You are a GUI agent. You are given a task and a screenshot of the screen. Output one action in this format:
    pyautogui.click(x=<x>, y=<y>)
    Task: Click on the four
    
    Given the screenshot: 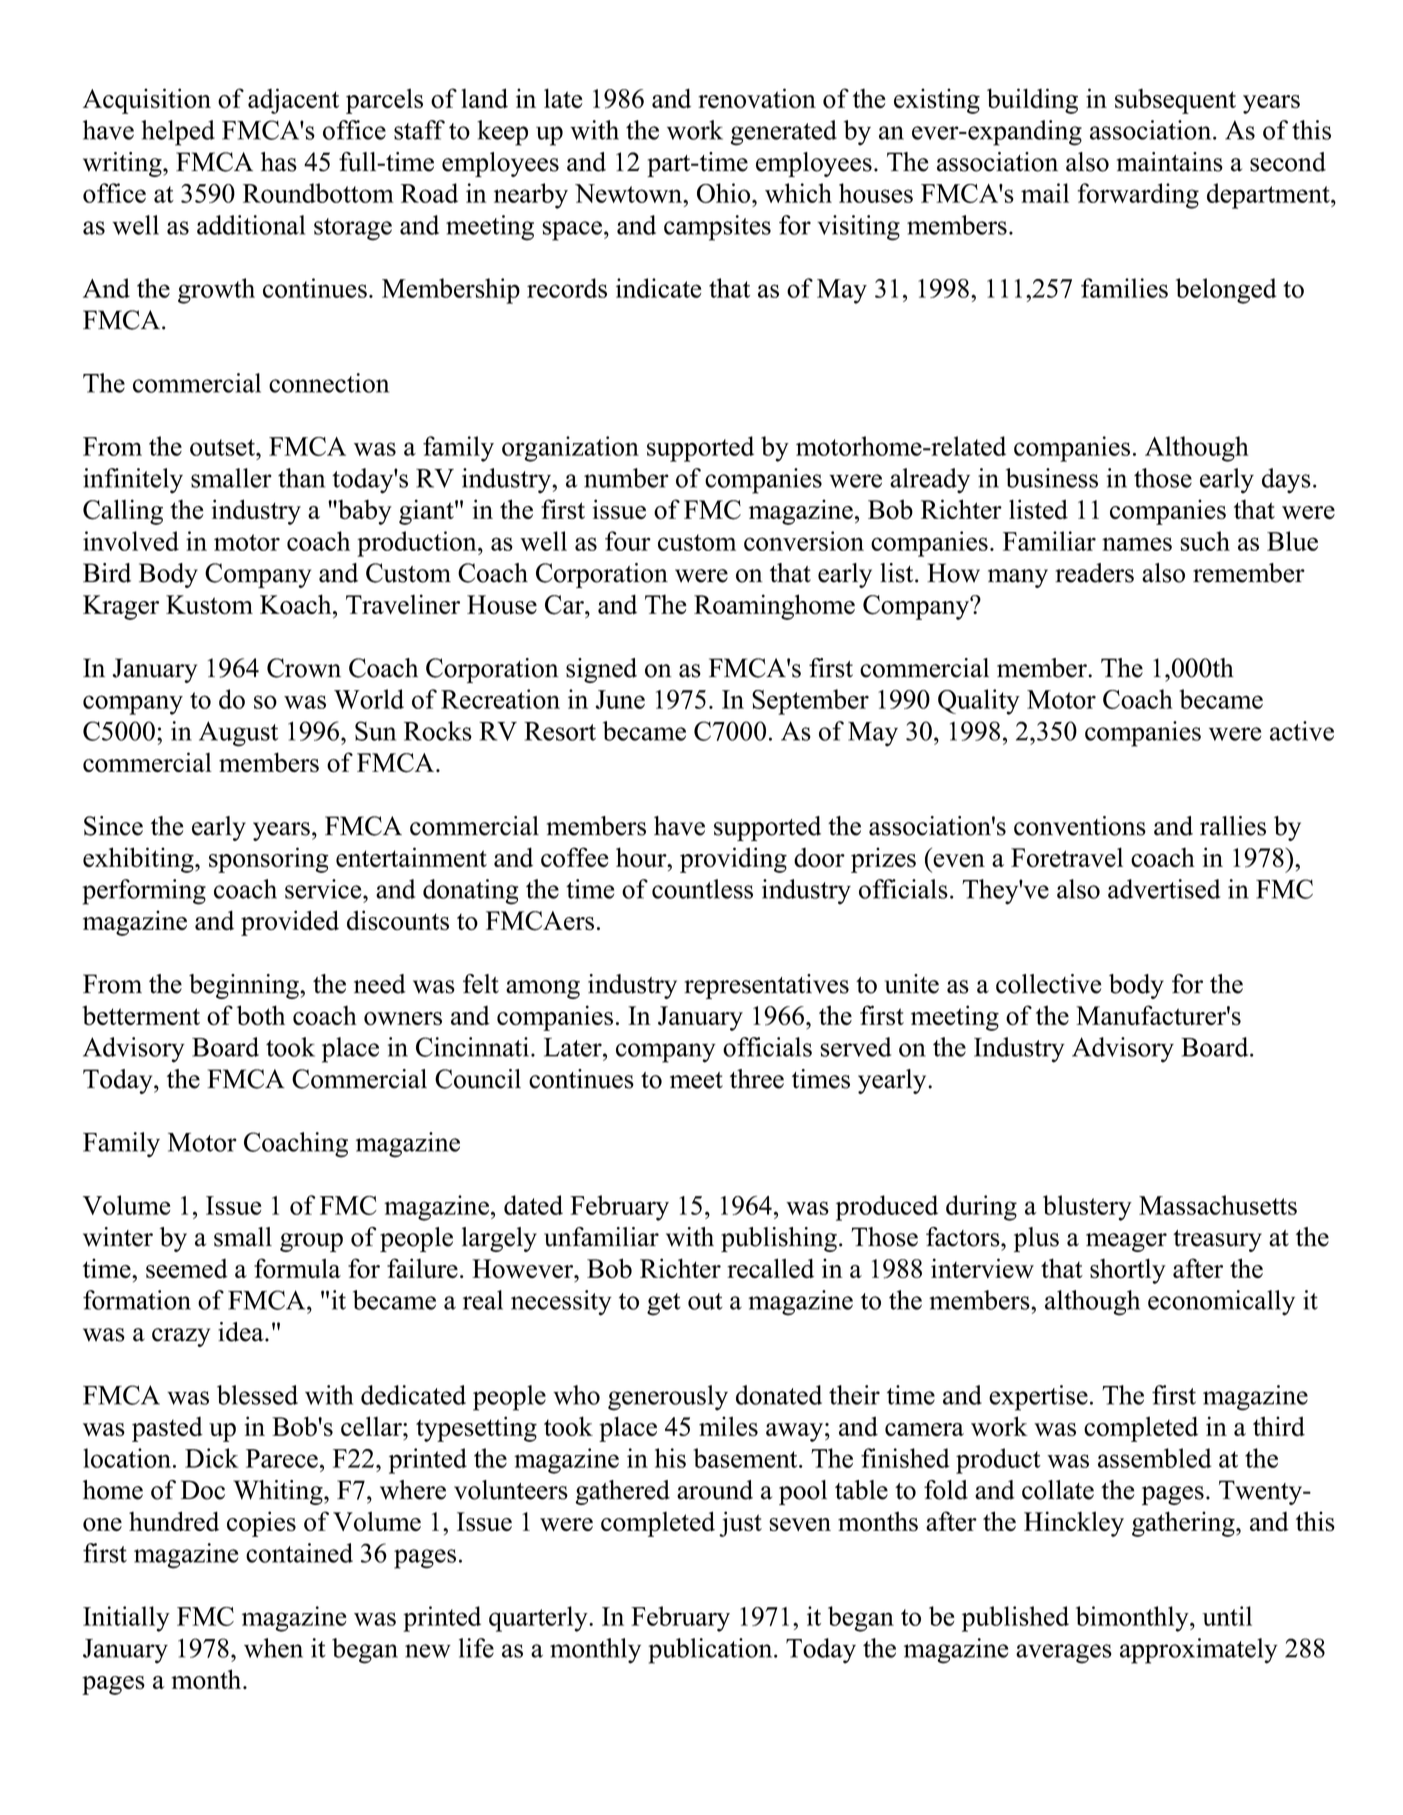 What is the action you would take?
    pyautogui.click(x=628, y=541)
